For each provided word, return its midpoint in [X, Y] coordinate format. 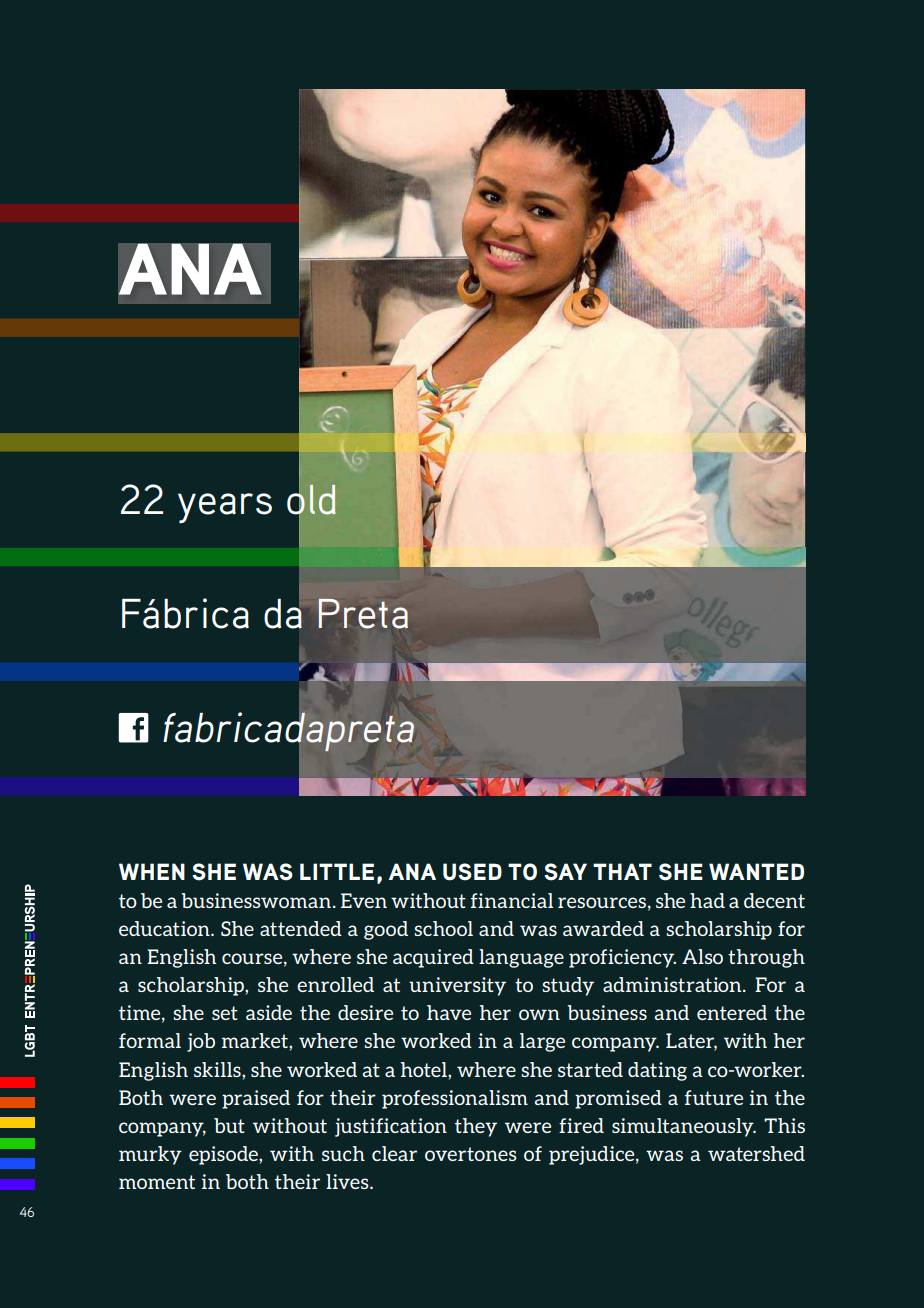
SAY [565, 872]
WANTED [756, 871]
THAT [622, 871]
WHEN [152, 871]
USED [472, 872]
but [229, 1125]
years [225, 508]
